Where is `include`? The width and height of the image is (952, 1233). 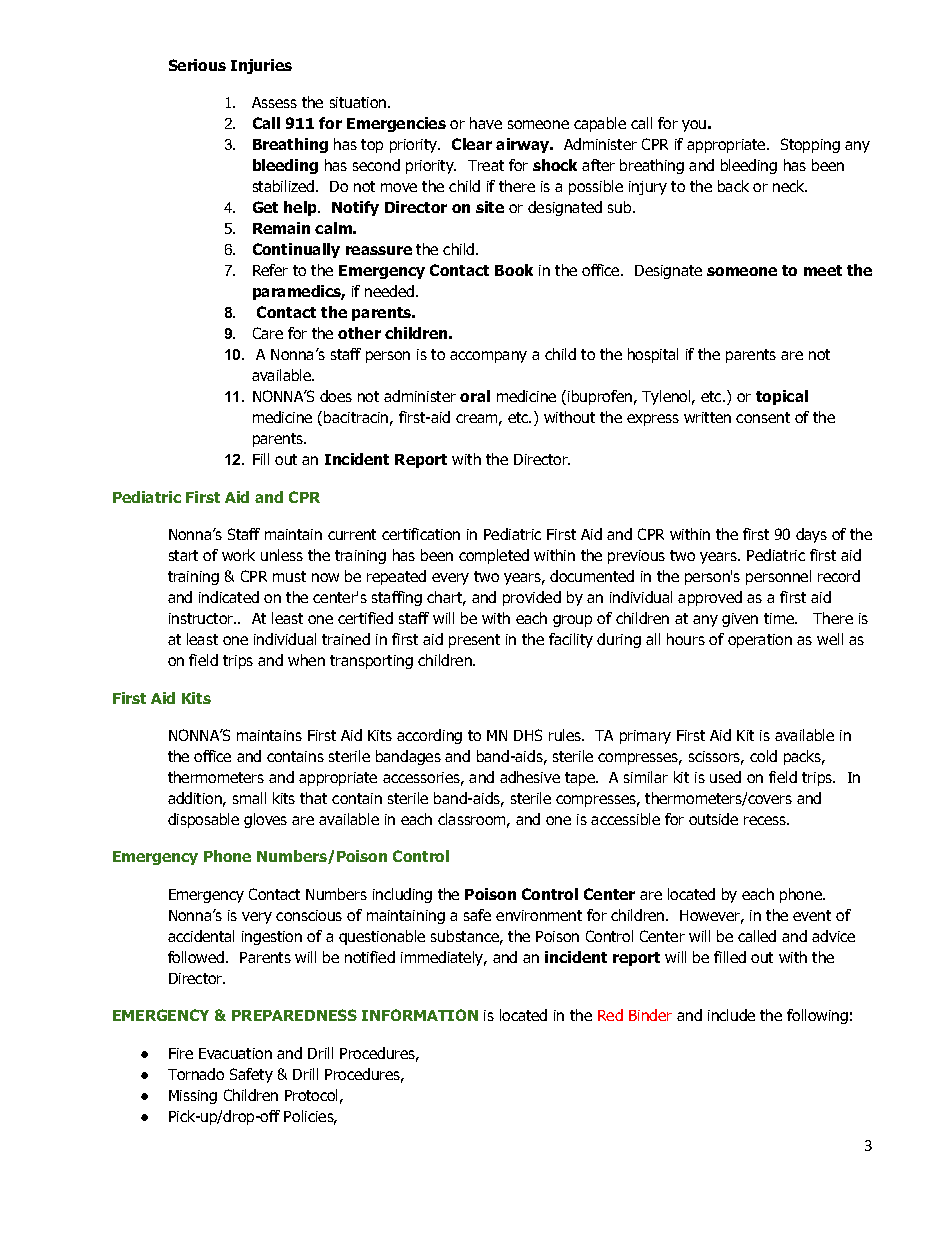 include is located at coordinates (731, 1015).
